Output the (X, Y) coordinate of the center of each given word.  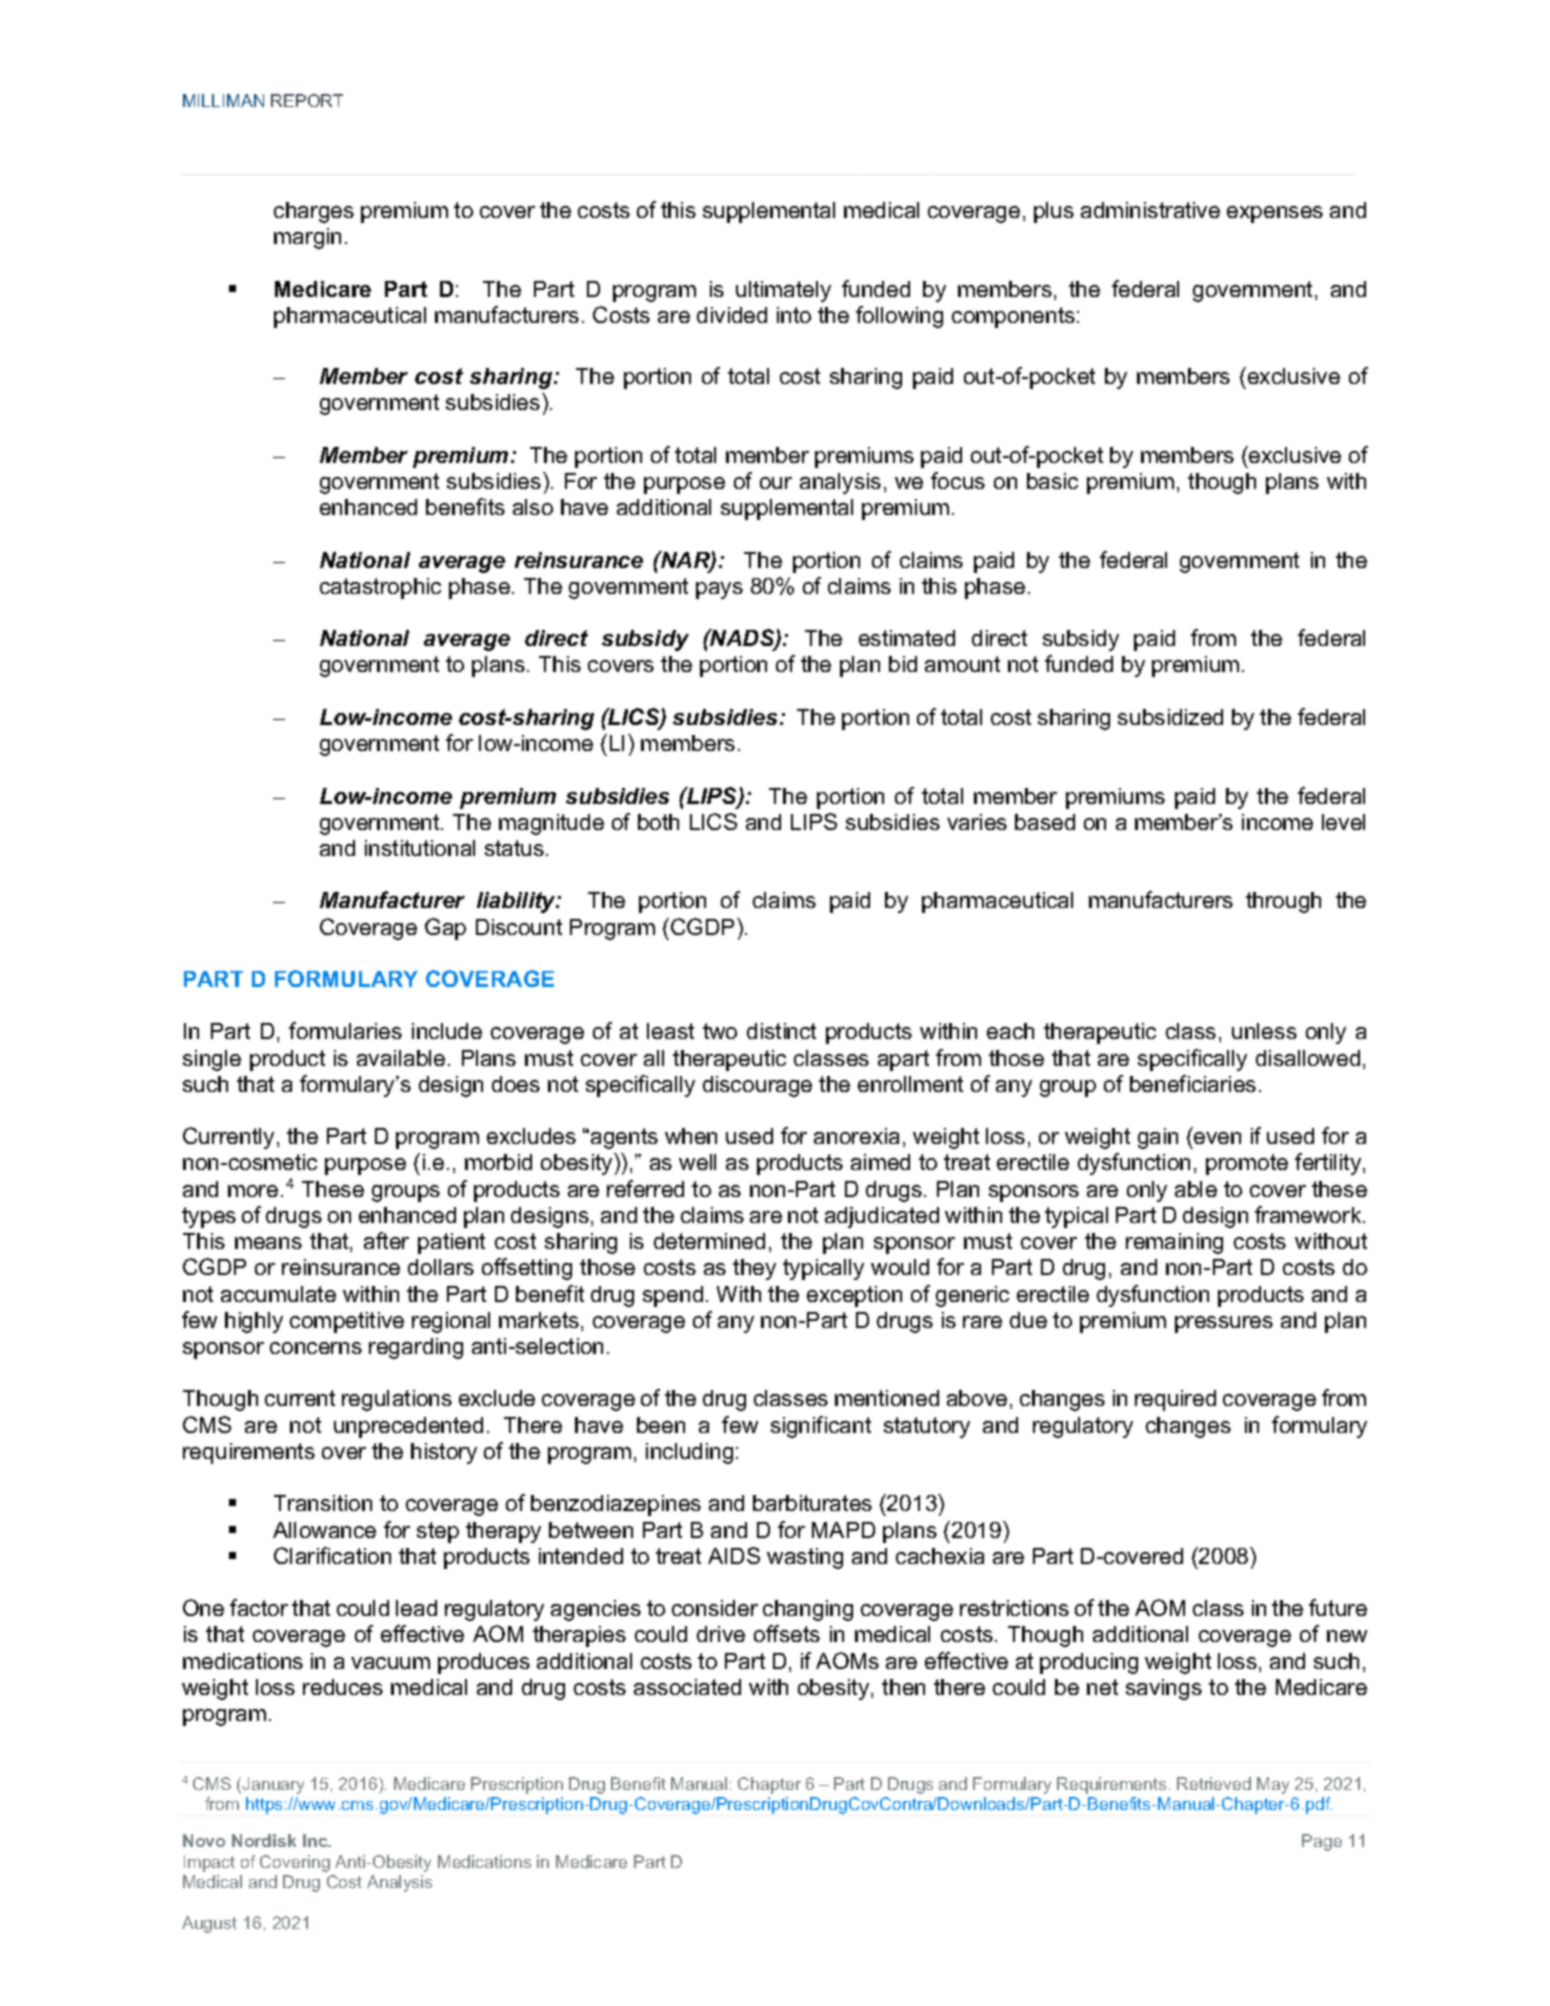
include (447, 1031)
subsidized (1170, 717)
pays (719, 590)
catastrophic (380, 588)
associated (687, 1687)
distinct (781, 1031)
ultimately (783, 291)
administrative (1150, 210)
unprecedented (408, 1427)
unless (1264, 1031)
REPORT (307, 100)
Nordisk (264, 1840)
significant (821, 1427)
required (1175, 1400)
